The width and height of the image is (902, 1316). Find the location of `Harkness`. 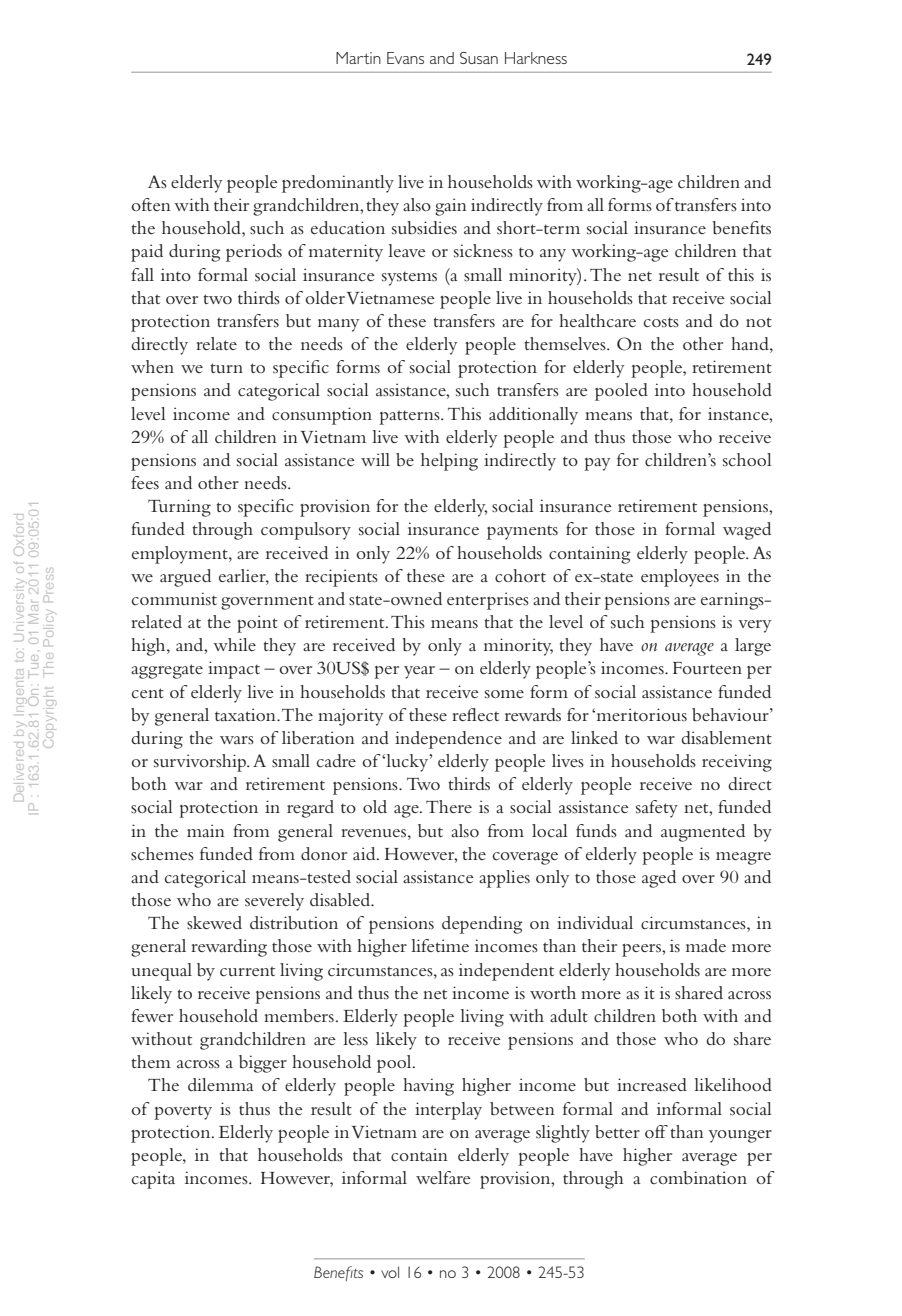

Harkness is located at coordinates (536, 58).
